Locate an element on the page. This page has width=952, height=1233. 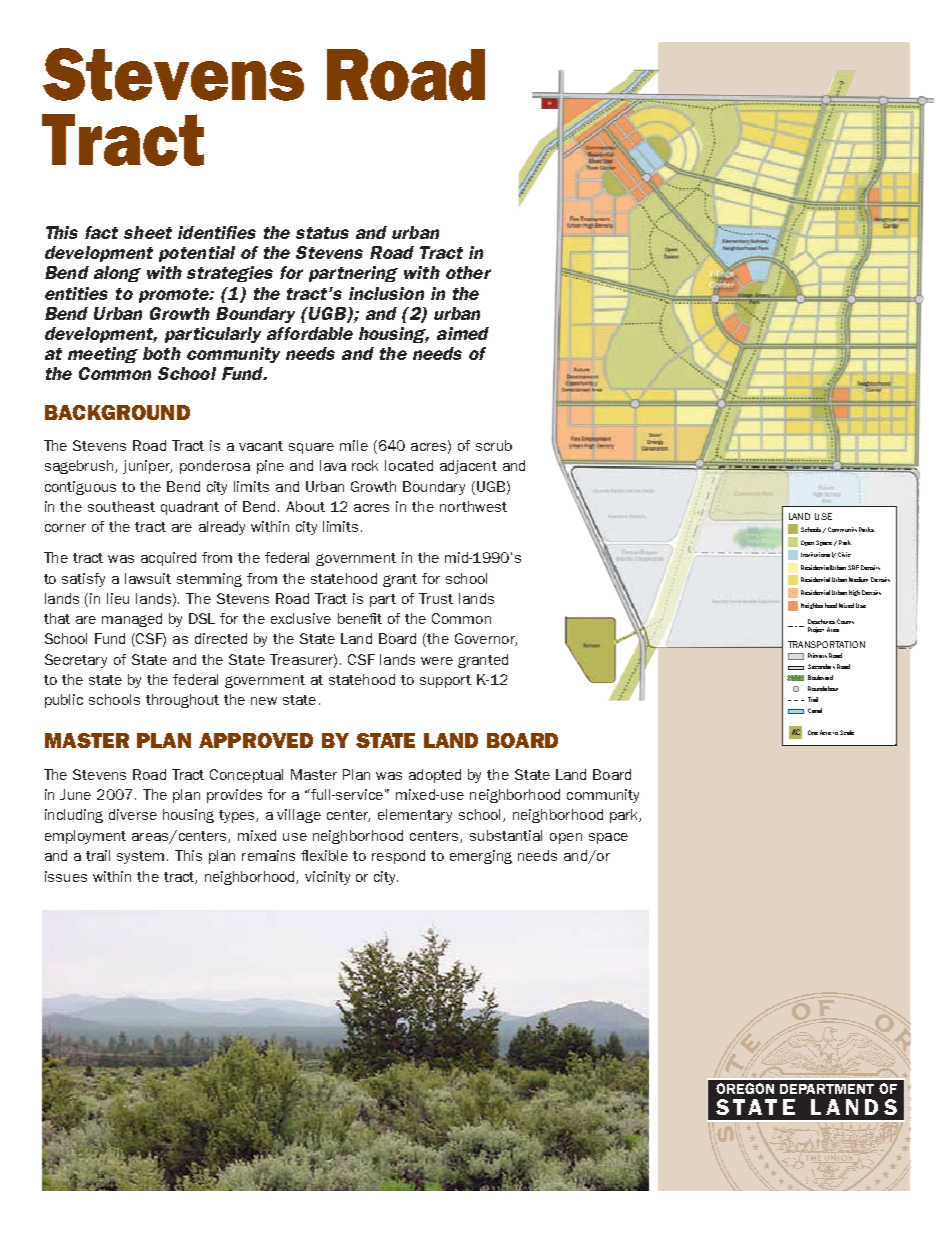
diverse is located at coordinates (133, 814).
